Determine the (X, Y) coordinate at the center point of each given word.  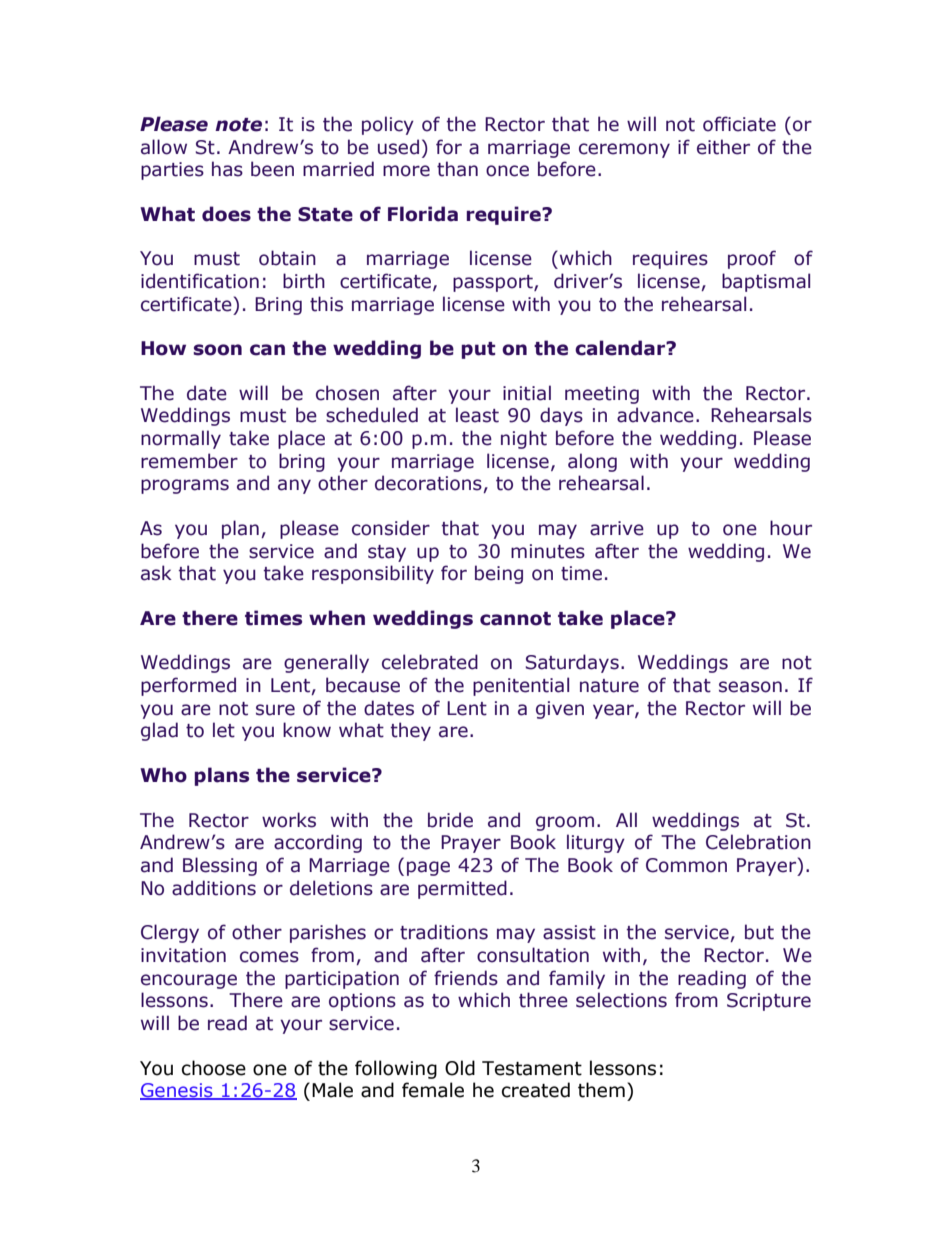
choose (214, 1068)
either (723, 147)
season (750, 687)
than (457, 169)
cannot (515, 619)
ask (156, 573)
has (227, 169)
